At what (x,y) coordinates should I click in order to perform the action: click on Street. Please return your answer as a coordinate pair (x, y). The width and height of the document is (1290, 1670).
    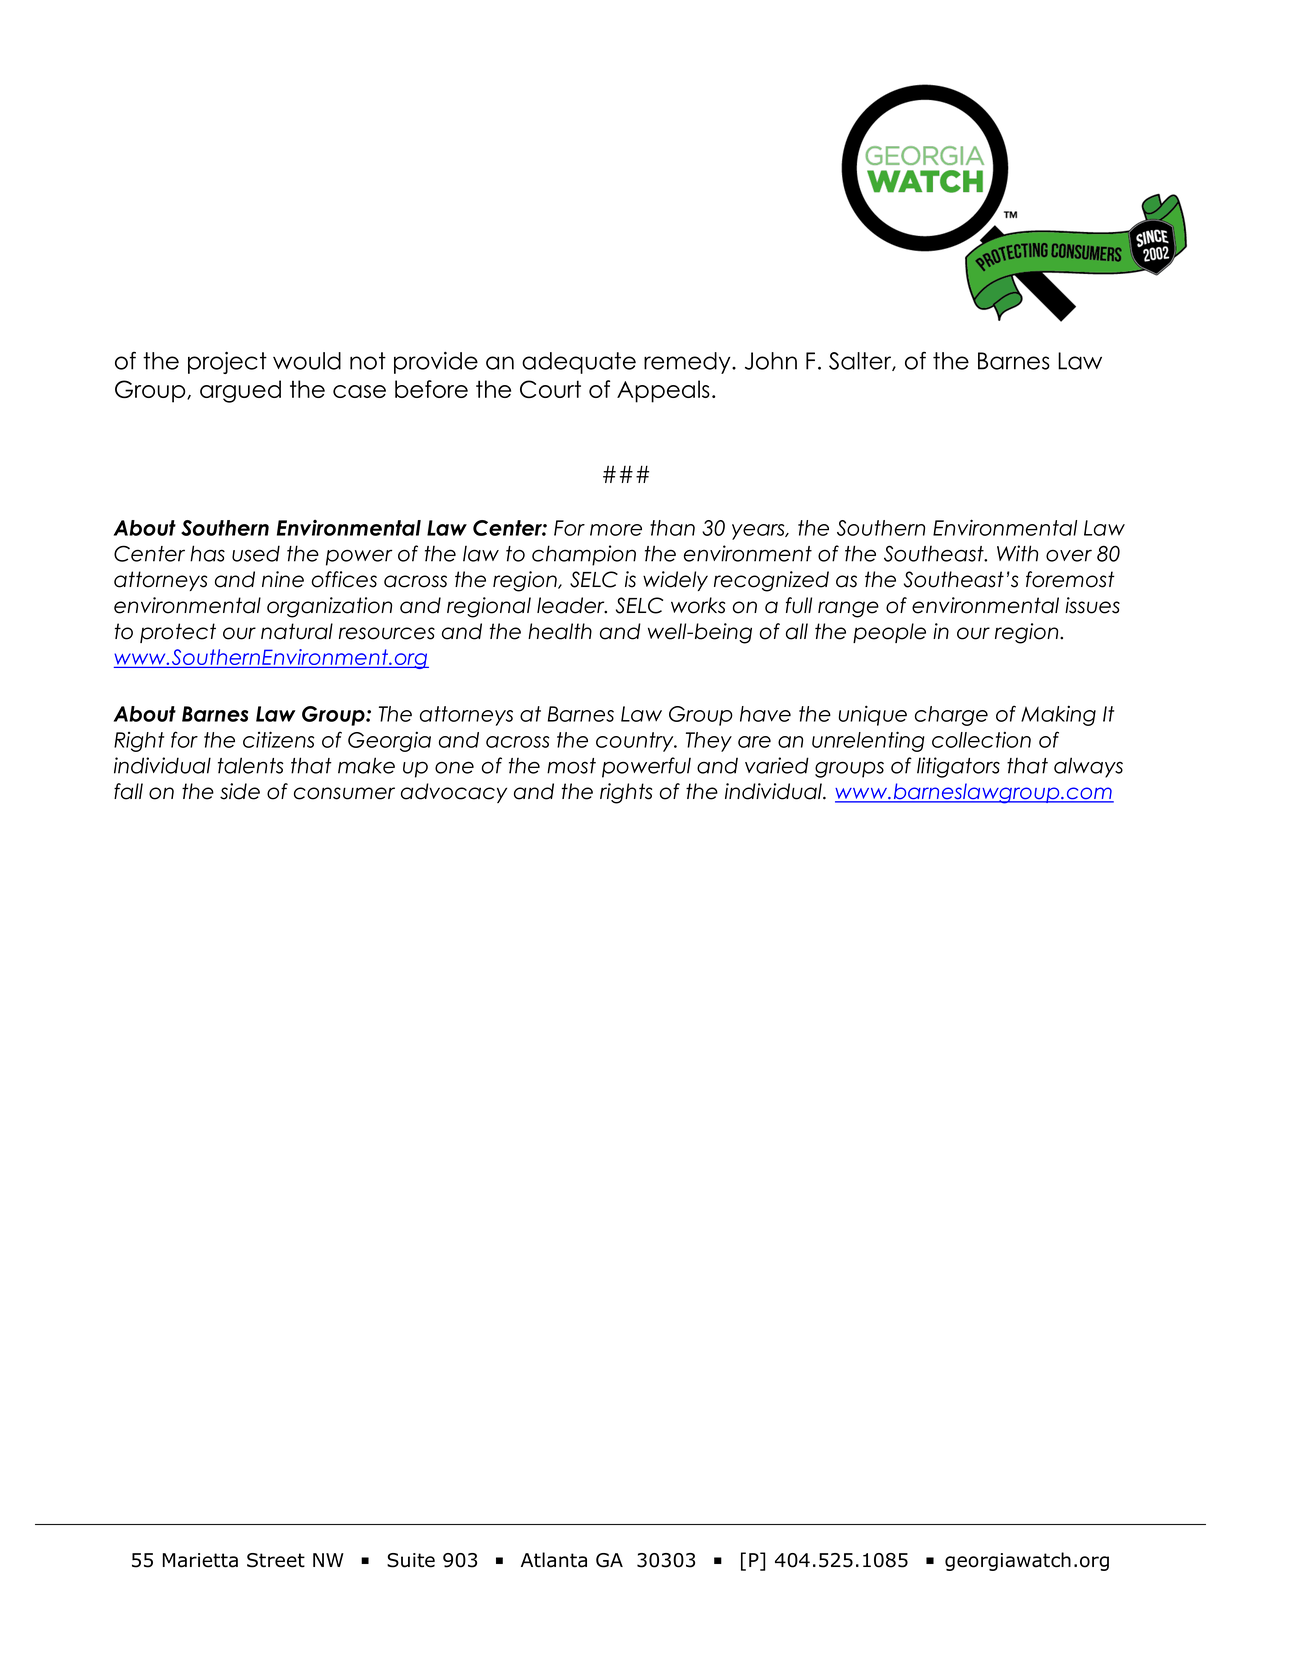
    Looking at the image, I should click on (276, 1560).
